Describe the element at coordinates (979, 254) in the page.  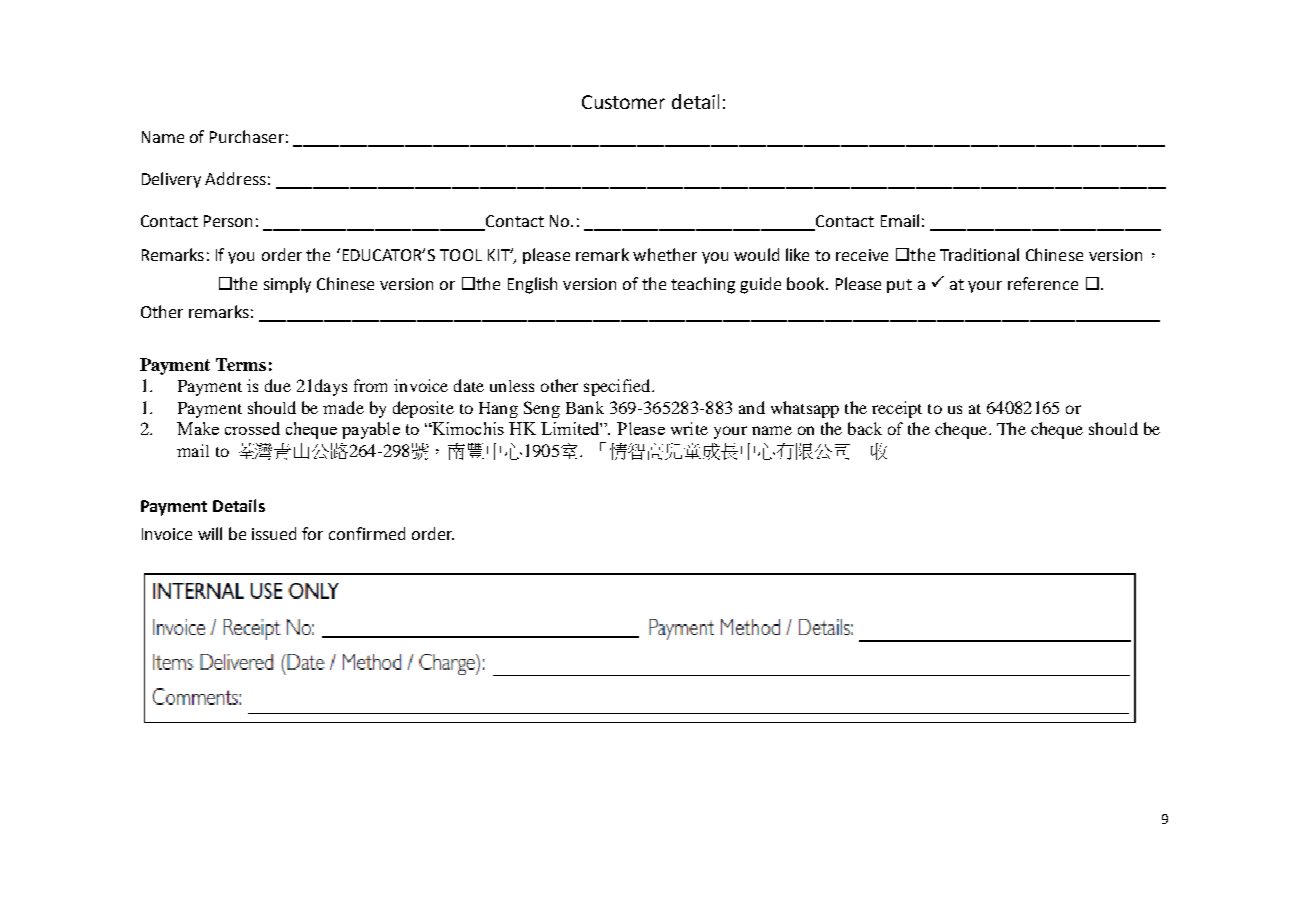
I see `Traditional` at that location.
